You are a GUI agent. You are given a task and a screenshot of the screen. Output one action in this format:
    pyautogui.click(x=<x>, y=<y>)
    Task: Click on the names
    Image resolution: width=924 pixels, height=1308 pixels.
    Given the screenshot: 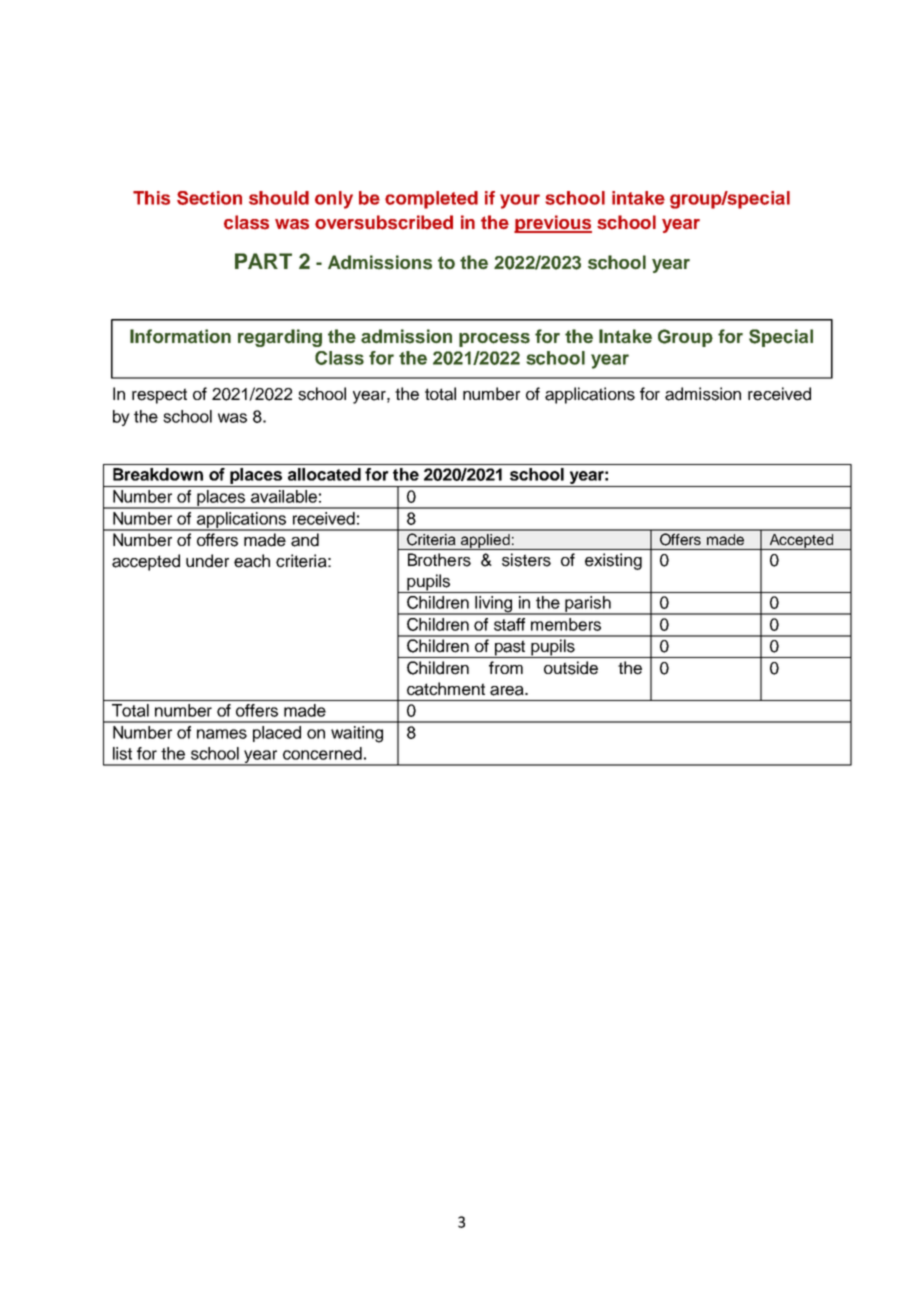 What is the action you would take?
    pyautogui.click(x=222, y=734)
